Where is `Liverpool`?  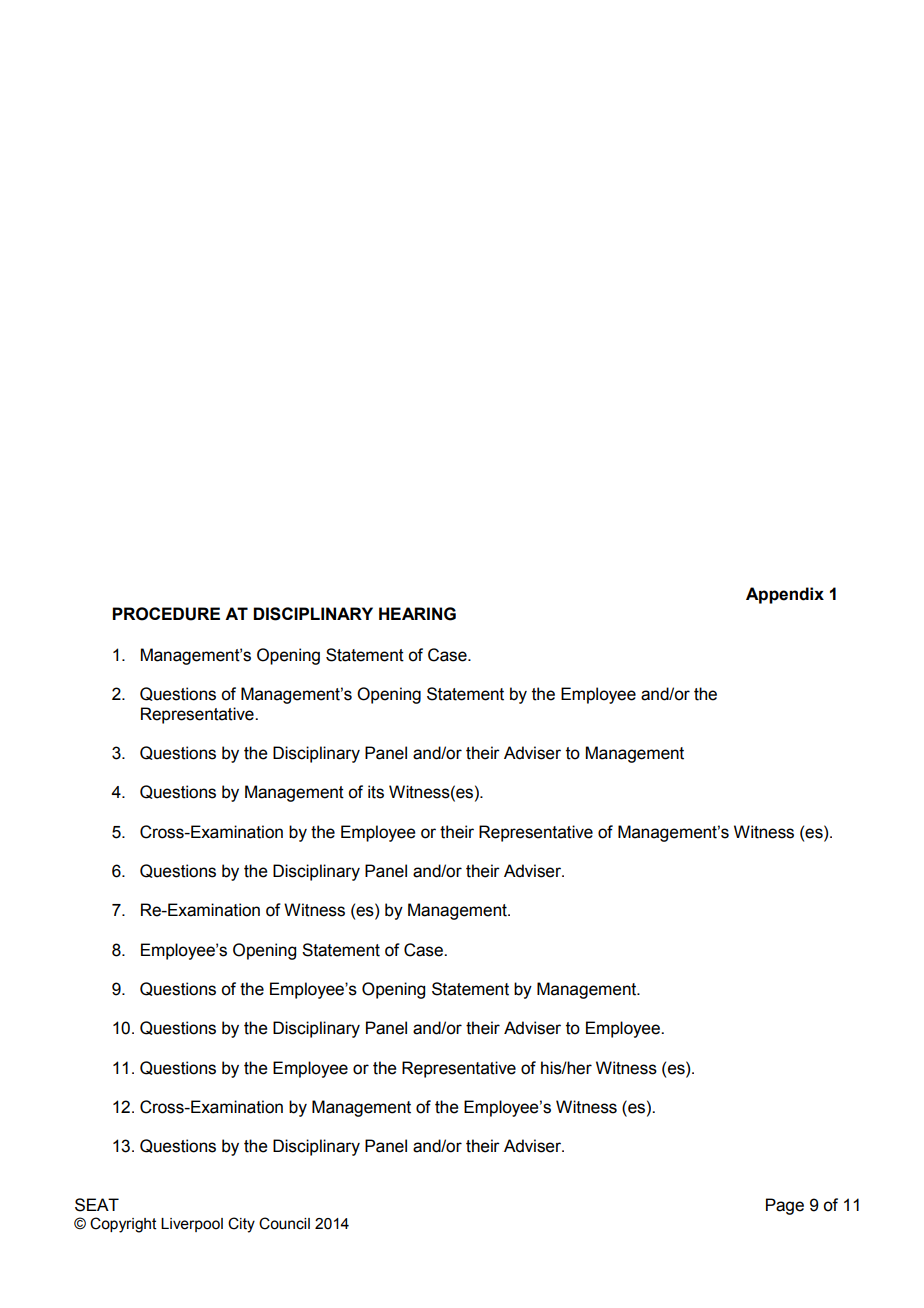
Liverpool is located at coordinates (192, 1225).
